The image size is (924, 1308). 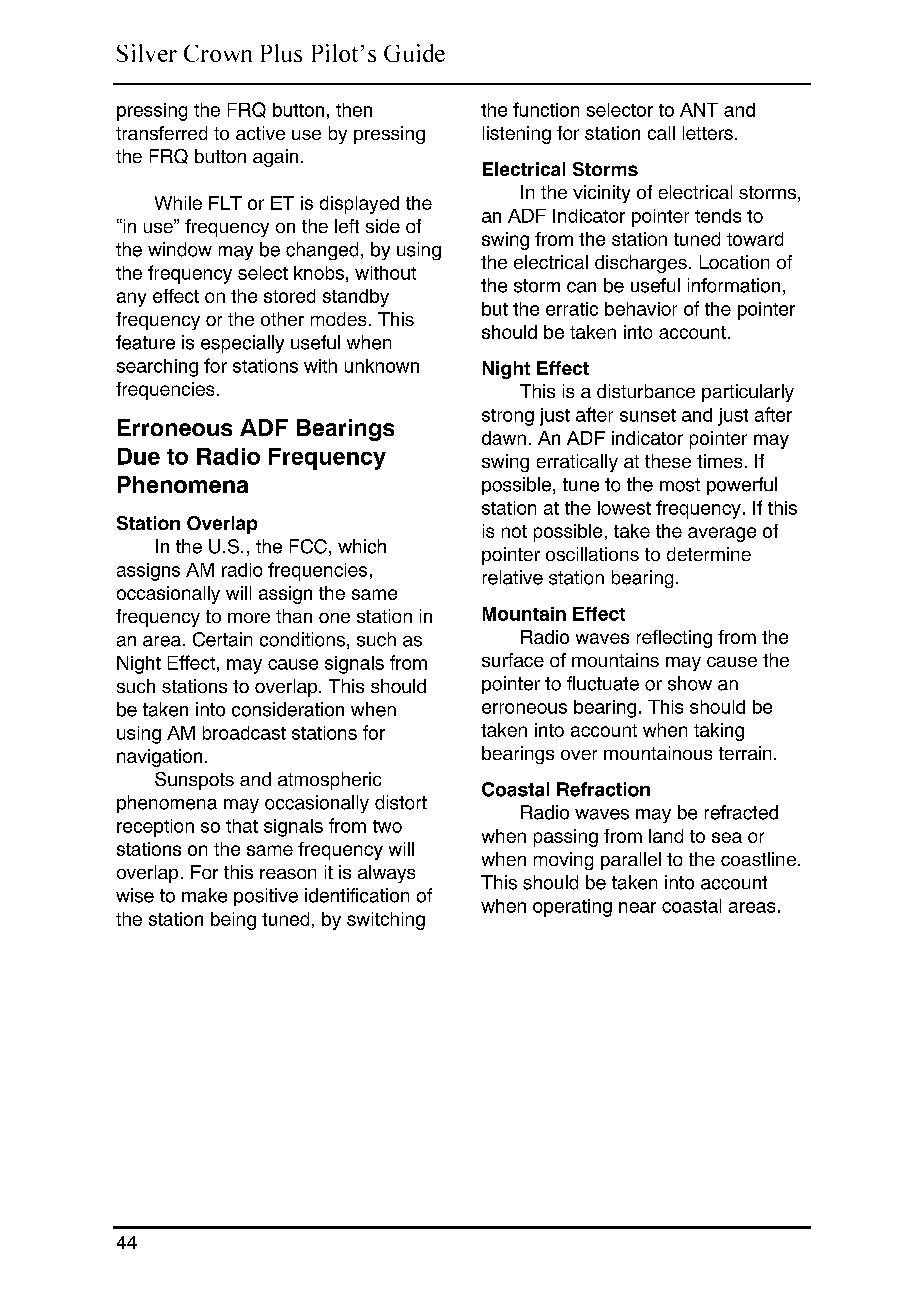 I want to click on always, so click(x=386, y=874).
